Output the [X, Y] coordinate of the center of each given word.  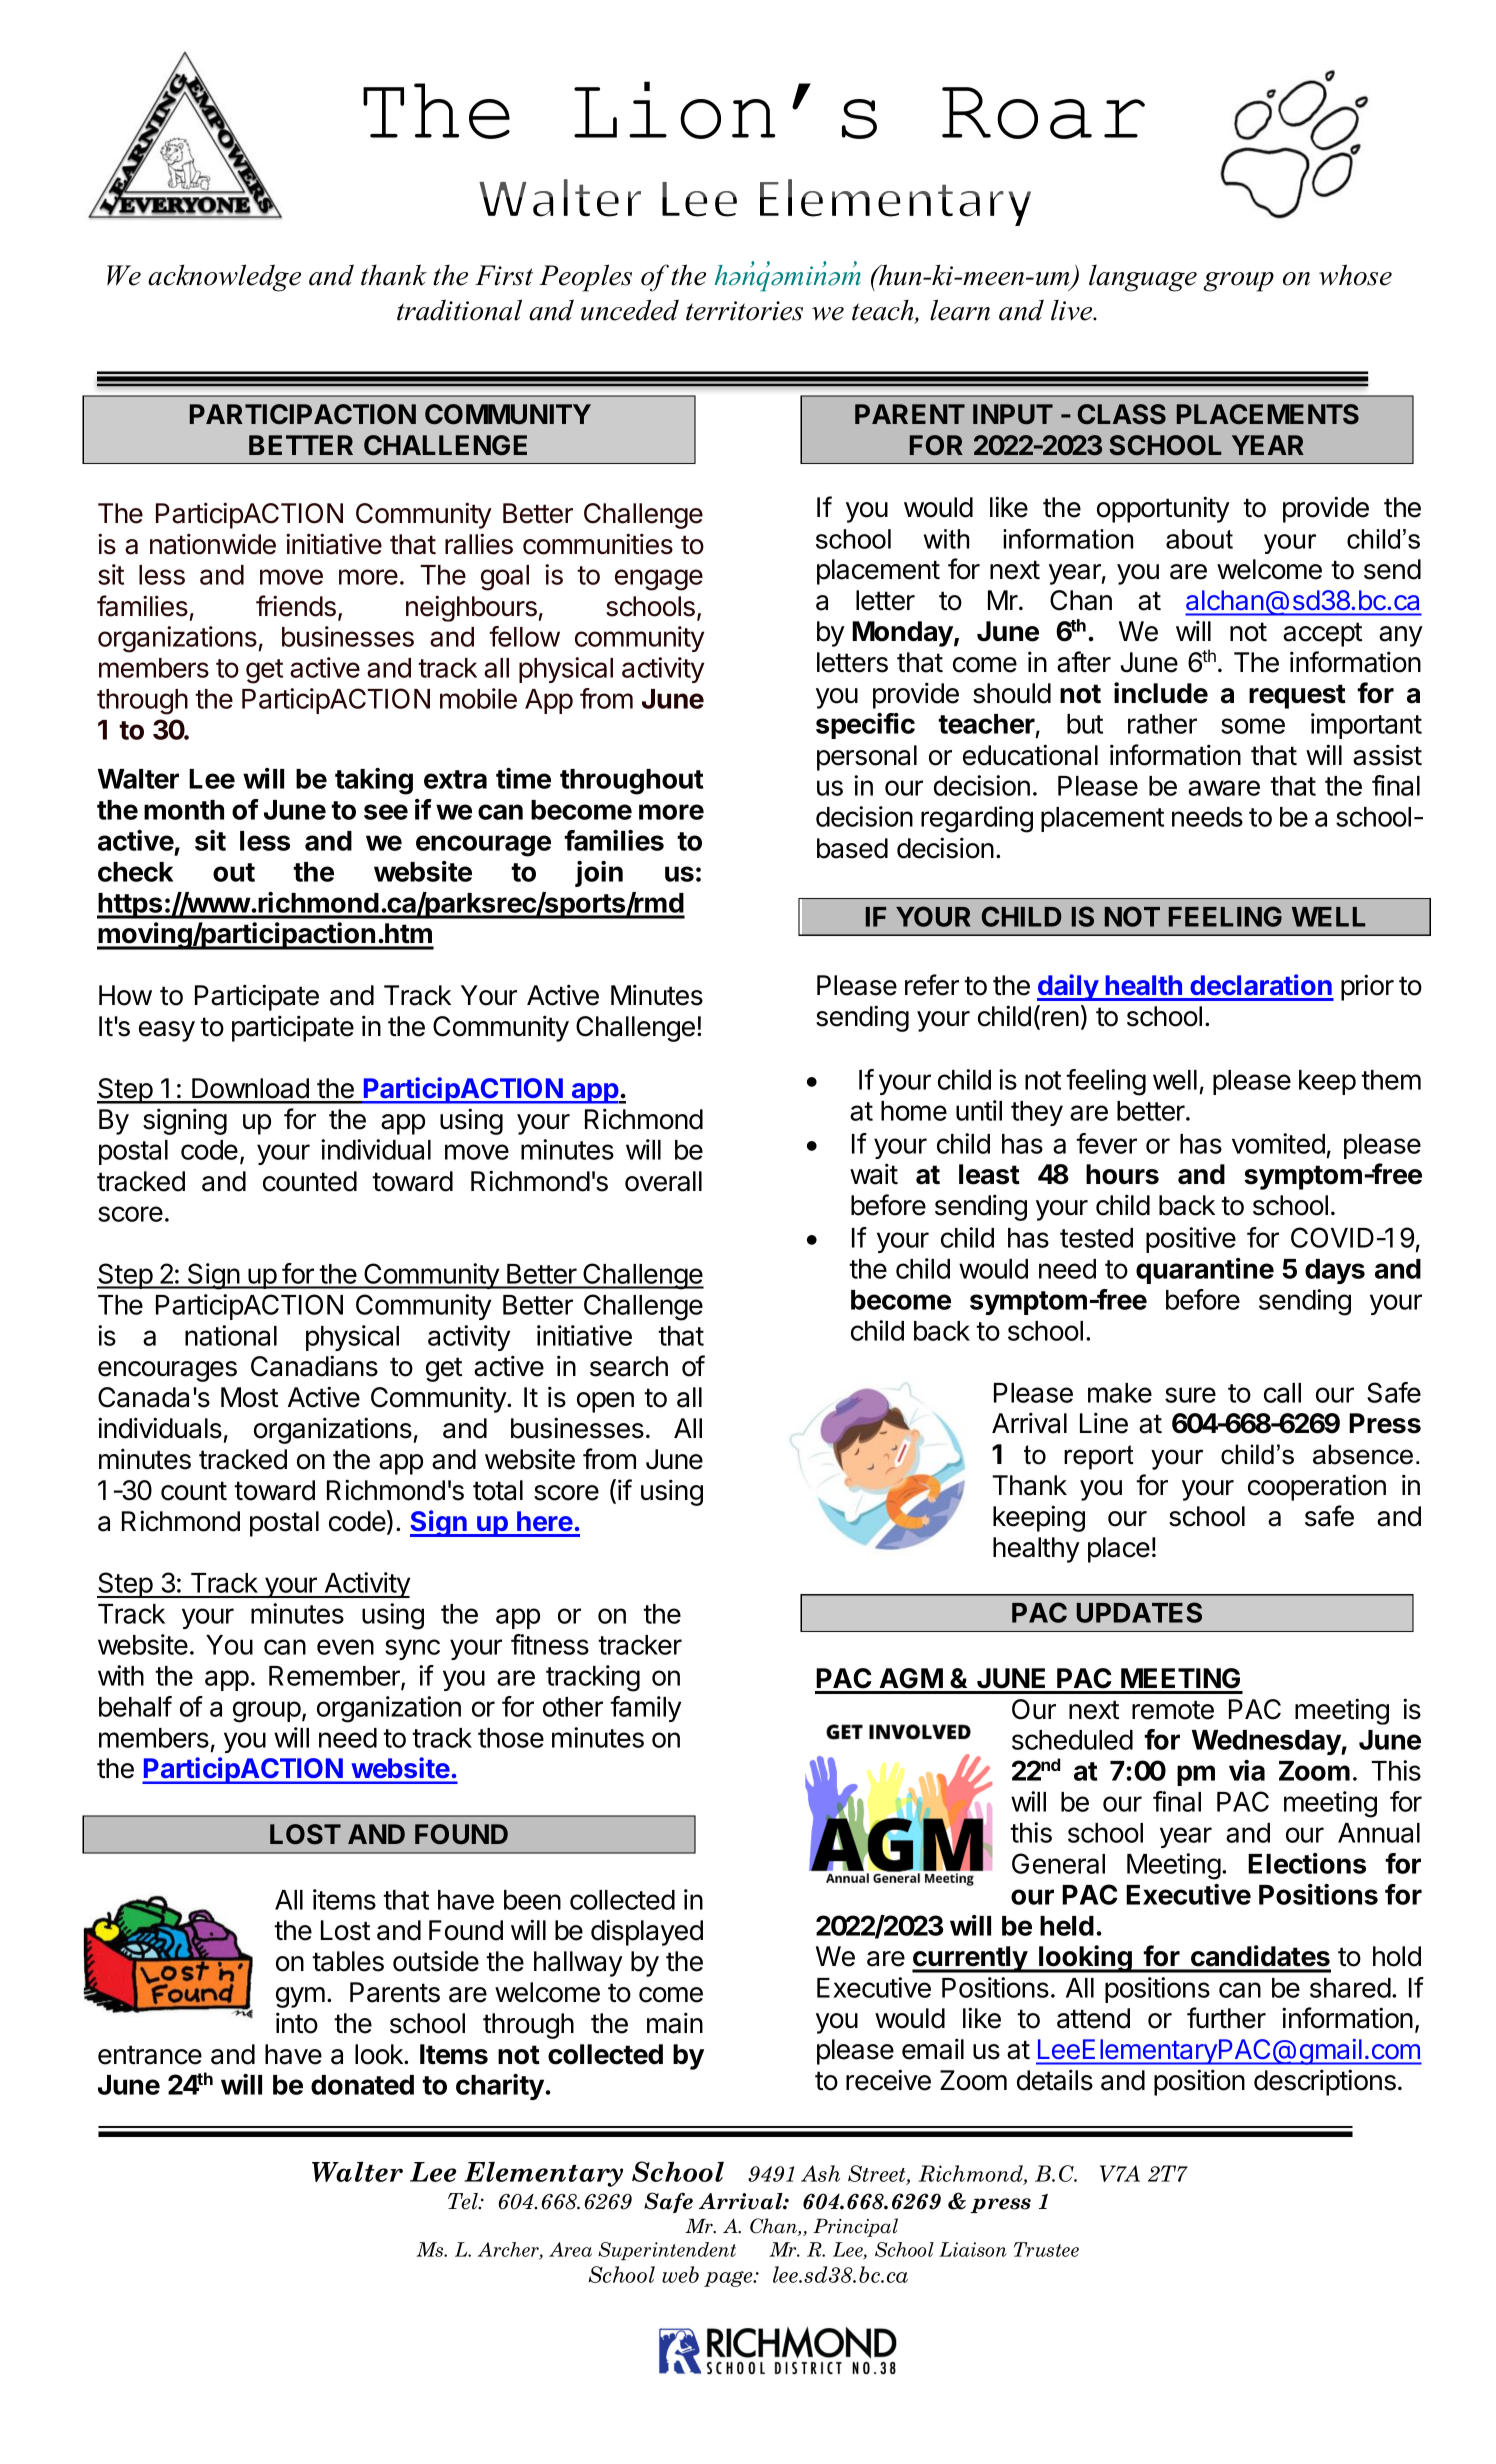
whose [1355, 275]
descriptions [1325, 2082]
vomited [1278, 1143]
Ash [820, 2173]
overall [663, 1181]
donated [362, 2085]
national [231, 1335]
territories [744, 311]
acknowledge [224, 278]
